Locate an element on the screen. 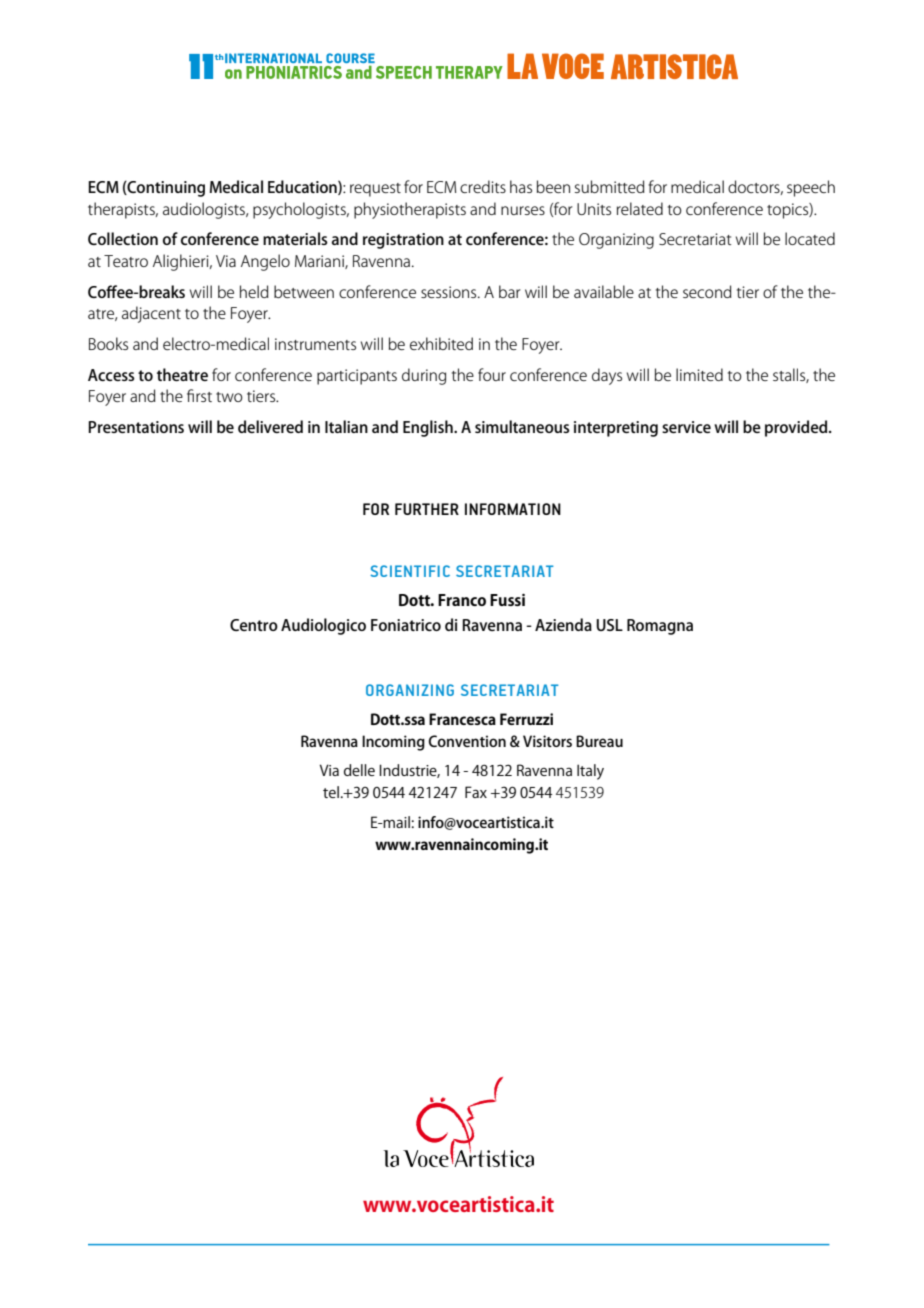 The width and height of the screenshot is (924, 1308). FURTHER is located at coordinates (427, 509).
